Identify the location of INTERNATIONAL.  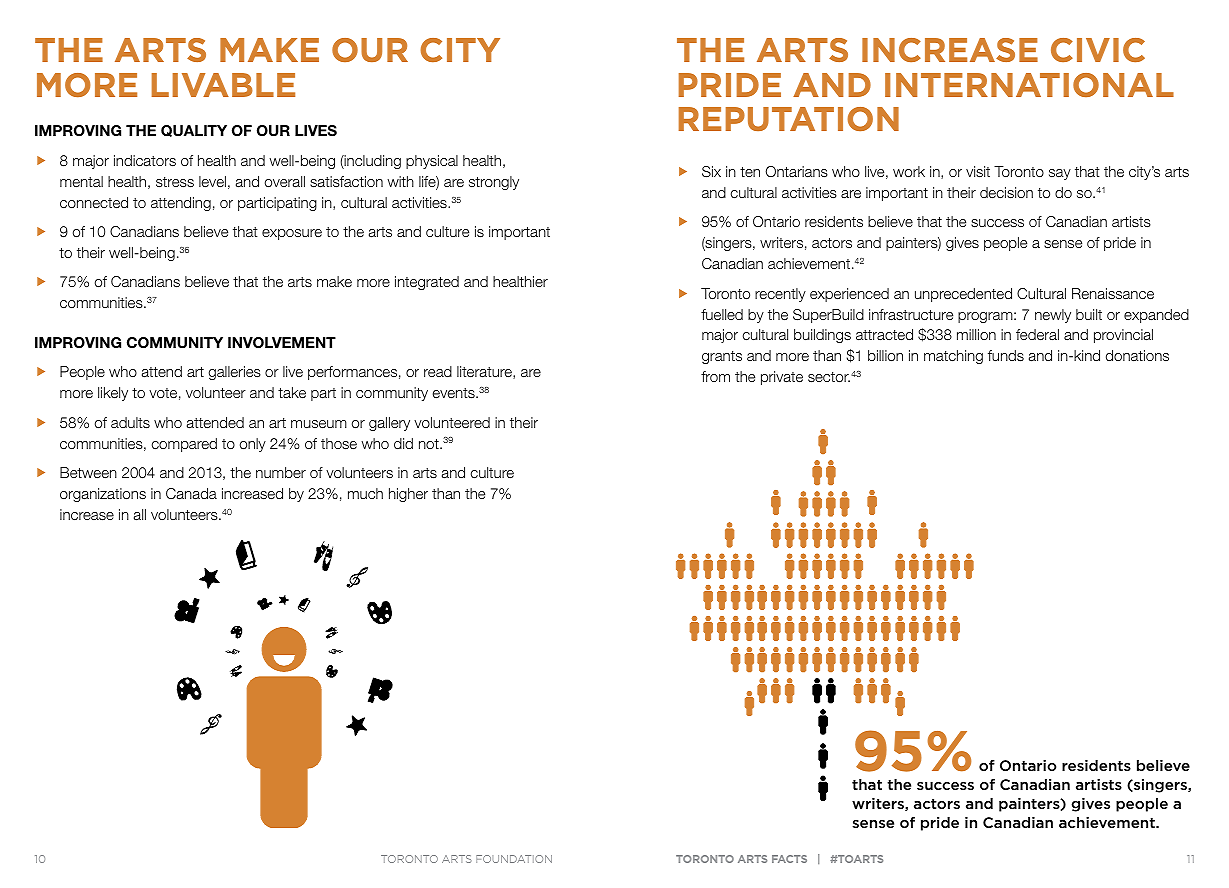
(1029, 85).
